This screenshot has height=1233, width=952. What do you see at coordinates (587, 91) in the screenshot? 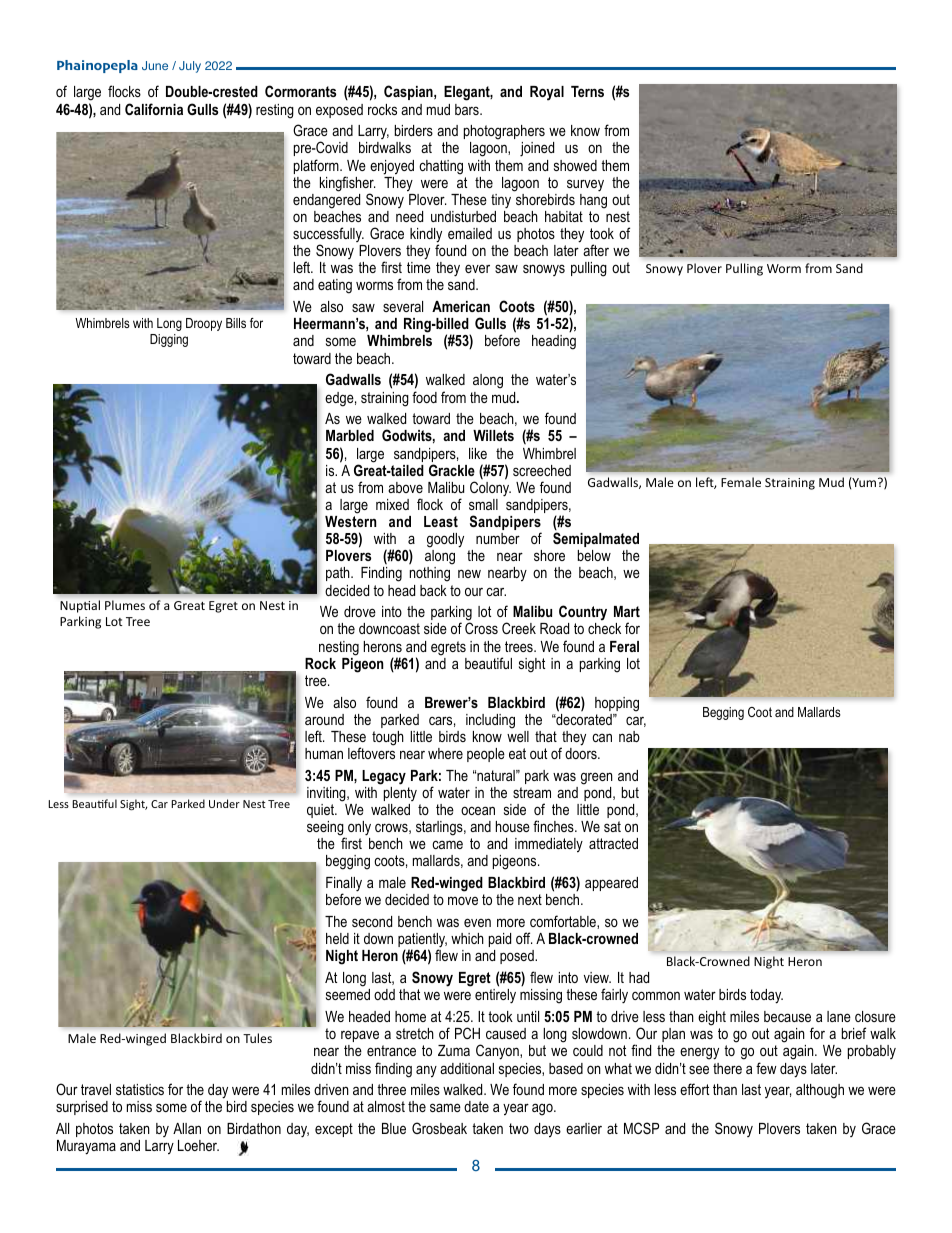
I see `Terns` at bounding box center [587, 91].
